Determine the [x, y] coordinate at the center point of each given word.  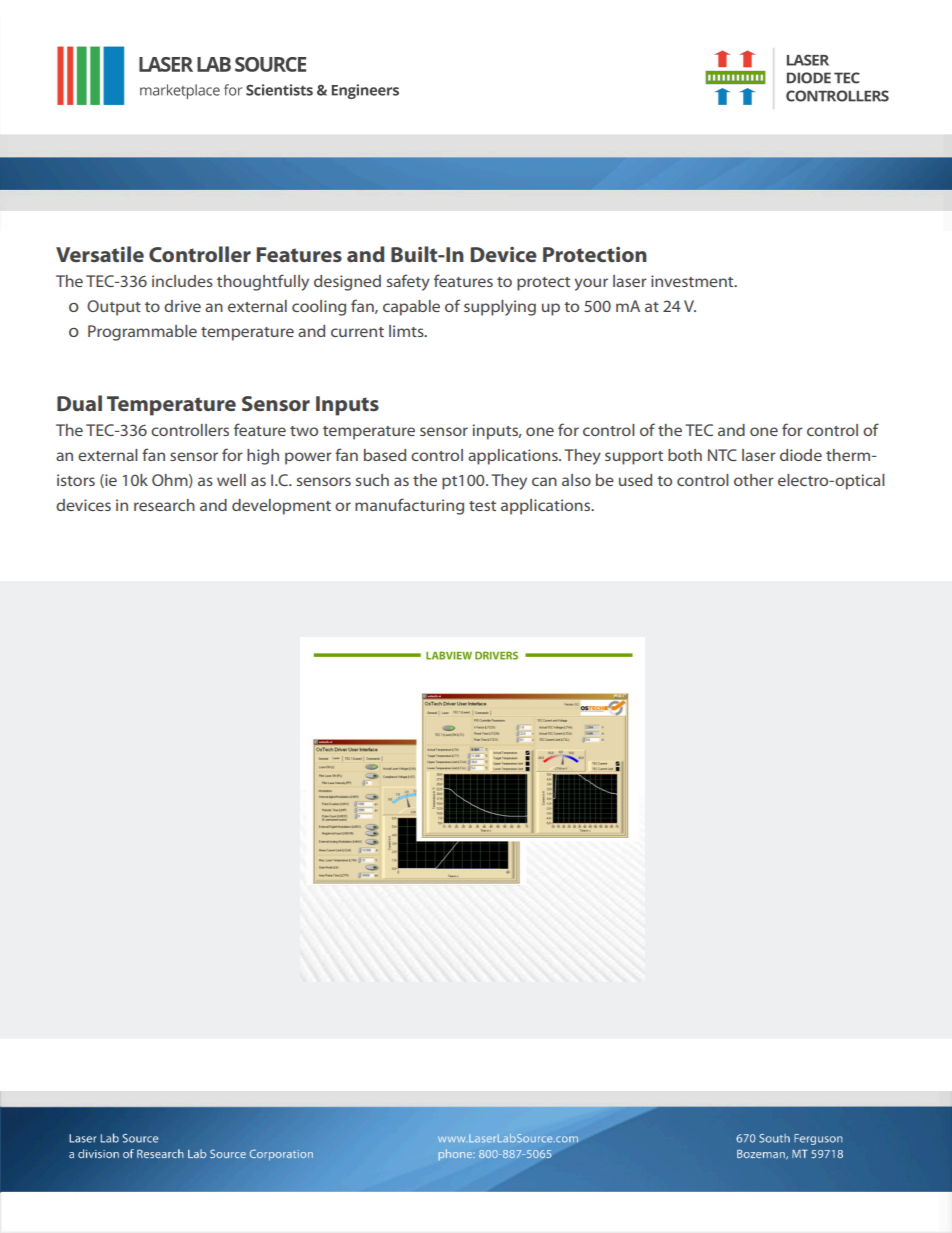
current [357, 332]
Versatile [100, 254]
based [385, 455]
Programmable [142, 333]
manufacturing [409, 506]
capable [411, 308]
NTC [722, 455]
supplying [500, 308]
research [164, 505]
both [685, 455]
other [754, 480]
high [263, 457]
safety [408, 282]
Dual [79, 403]
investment [693, 281]
